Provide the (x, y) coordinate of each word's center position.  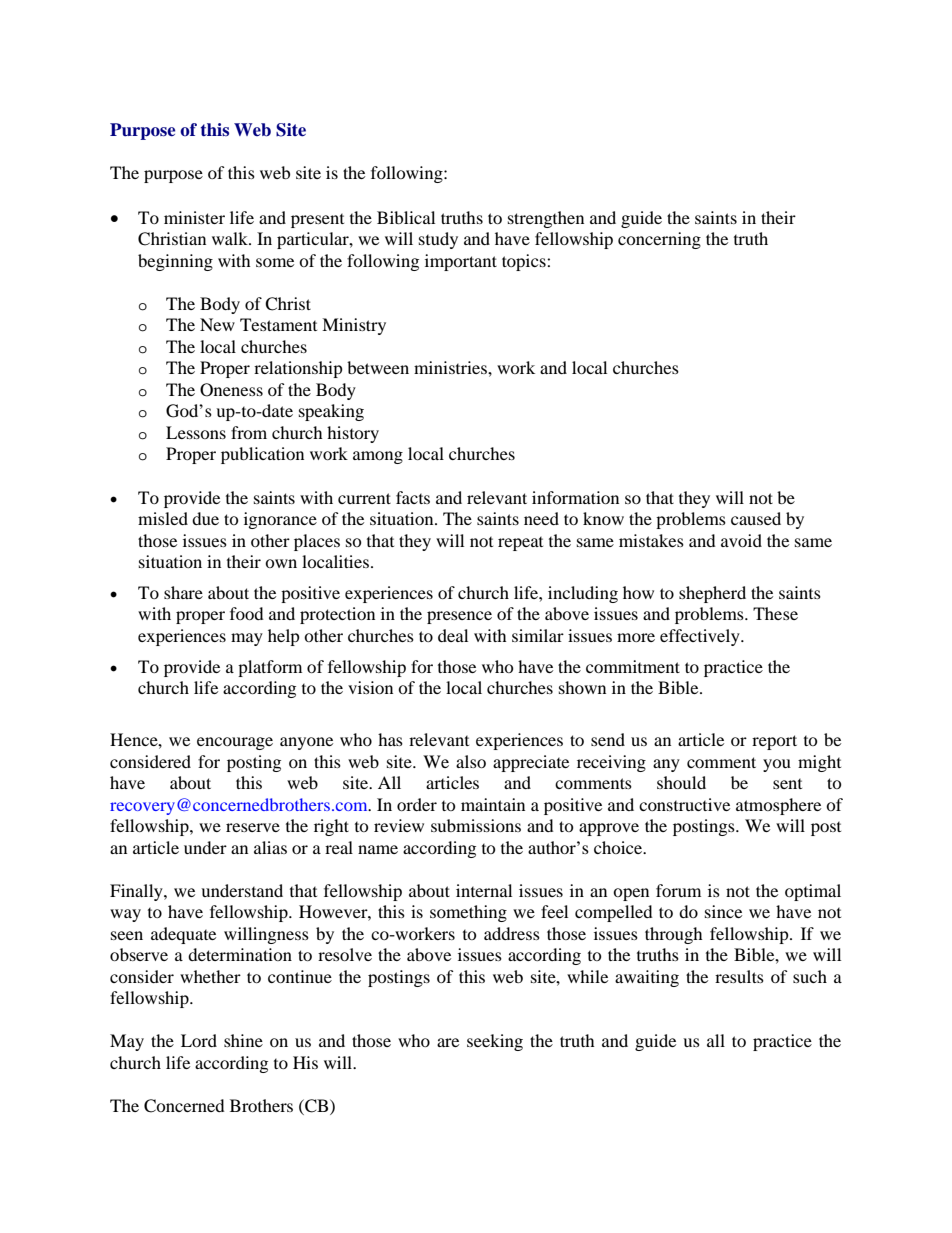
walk (231, 238)
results (739, 976)
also (471, 761)
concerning (659, 240)
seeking (495, 1042)
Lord (199, 1040)
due (205, 518)
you (777, 765)
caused (756, 518)
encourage (235, 743)
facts (413, 497)
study (438, 240)
